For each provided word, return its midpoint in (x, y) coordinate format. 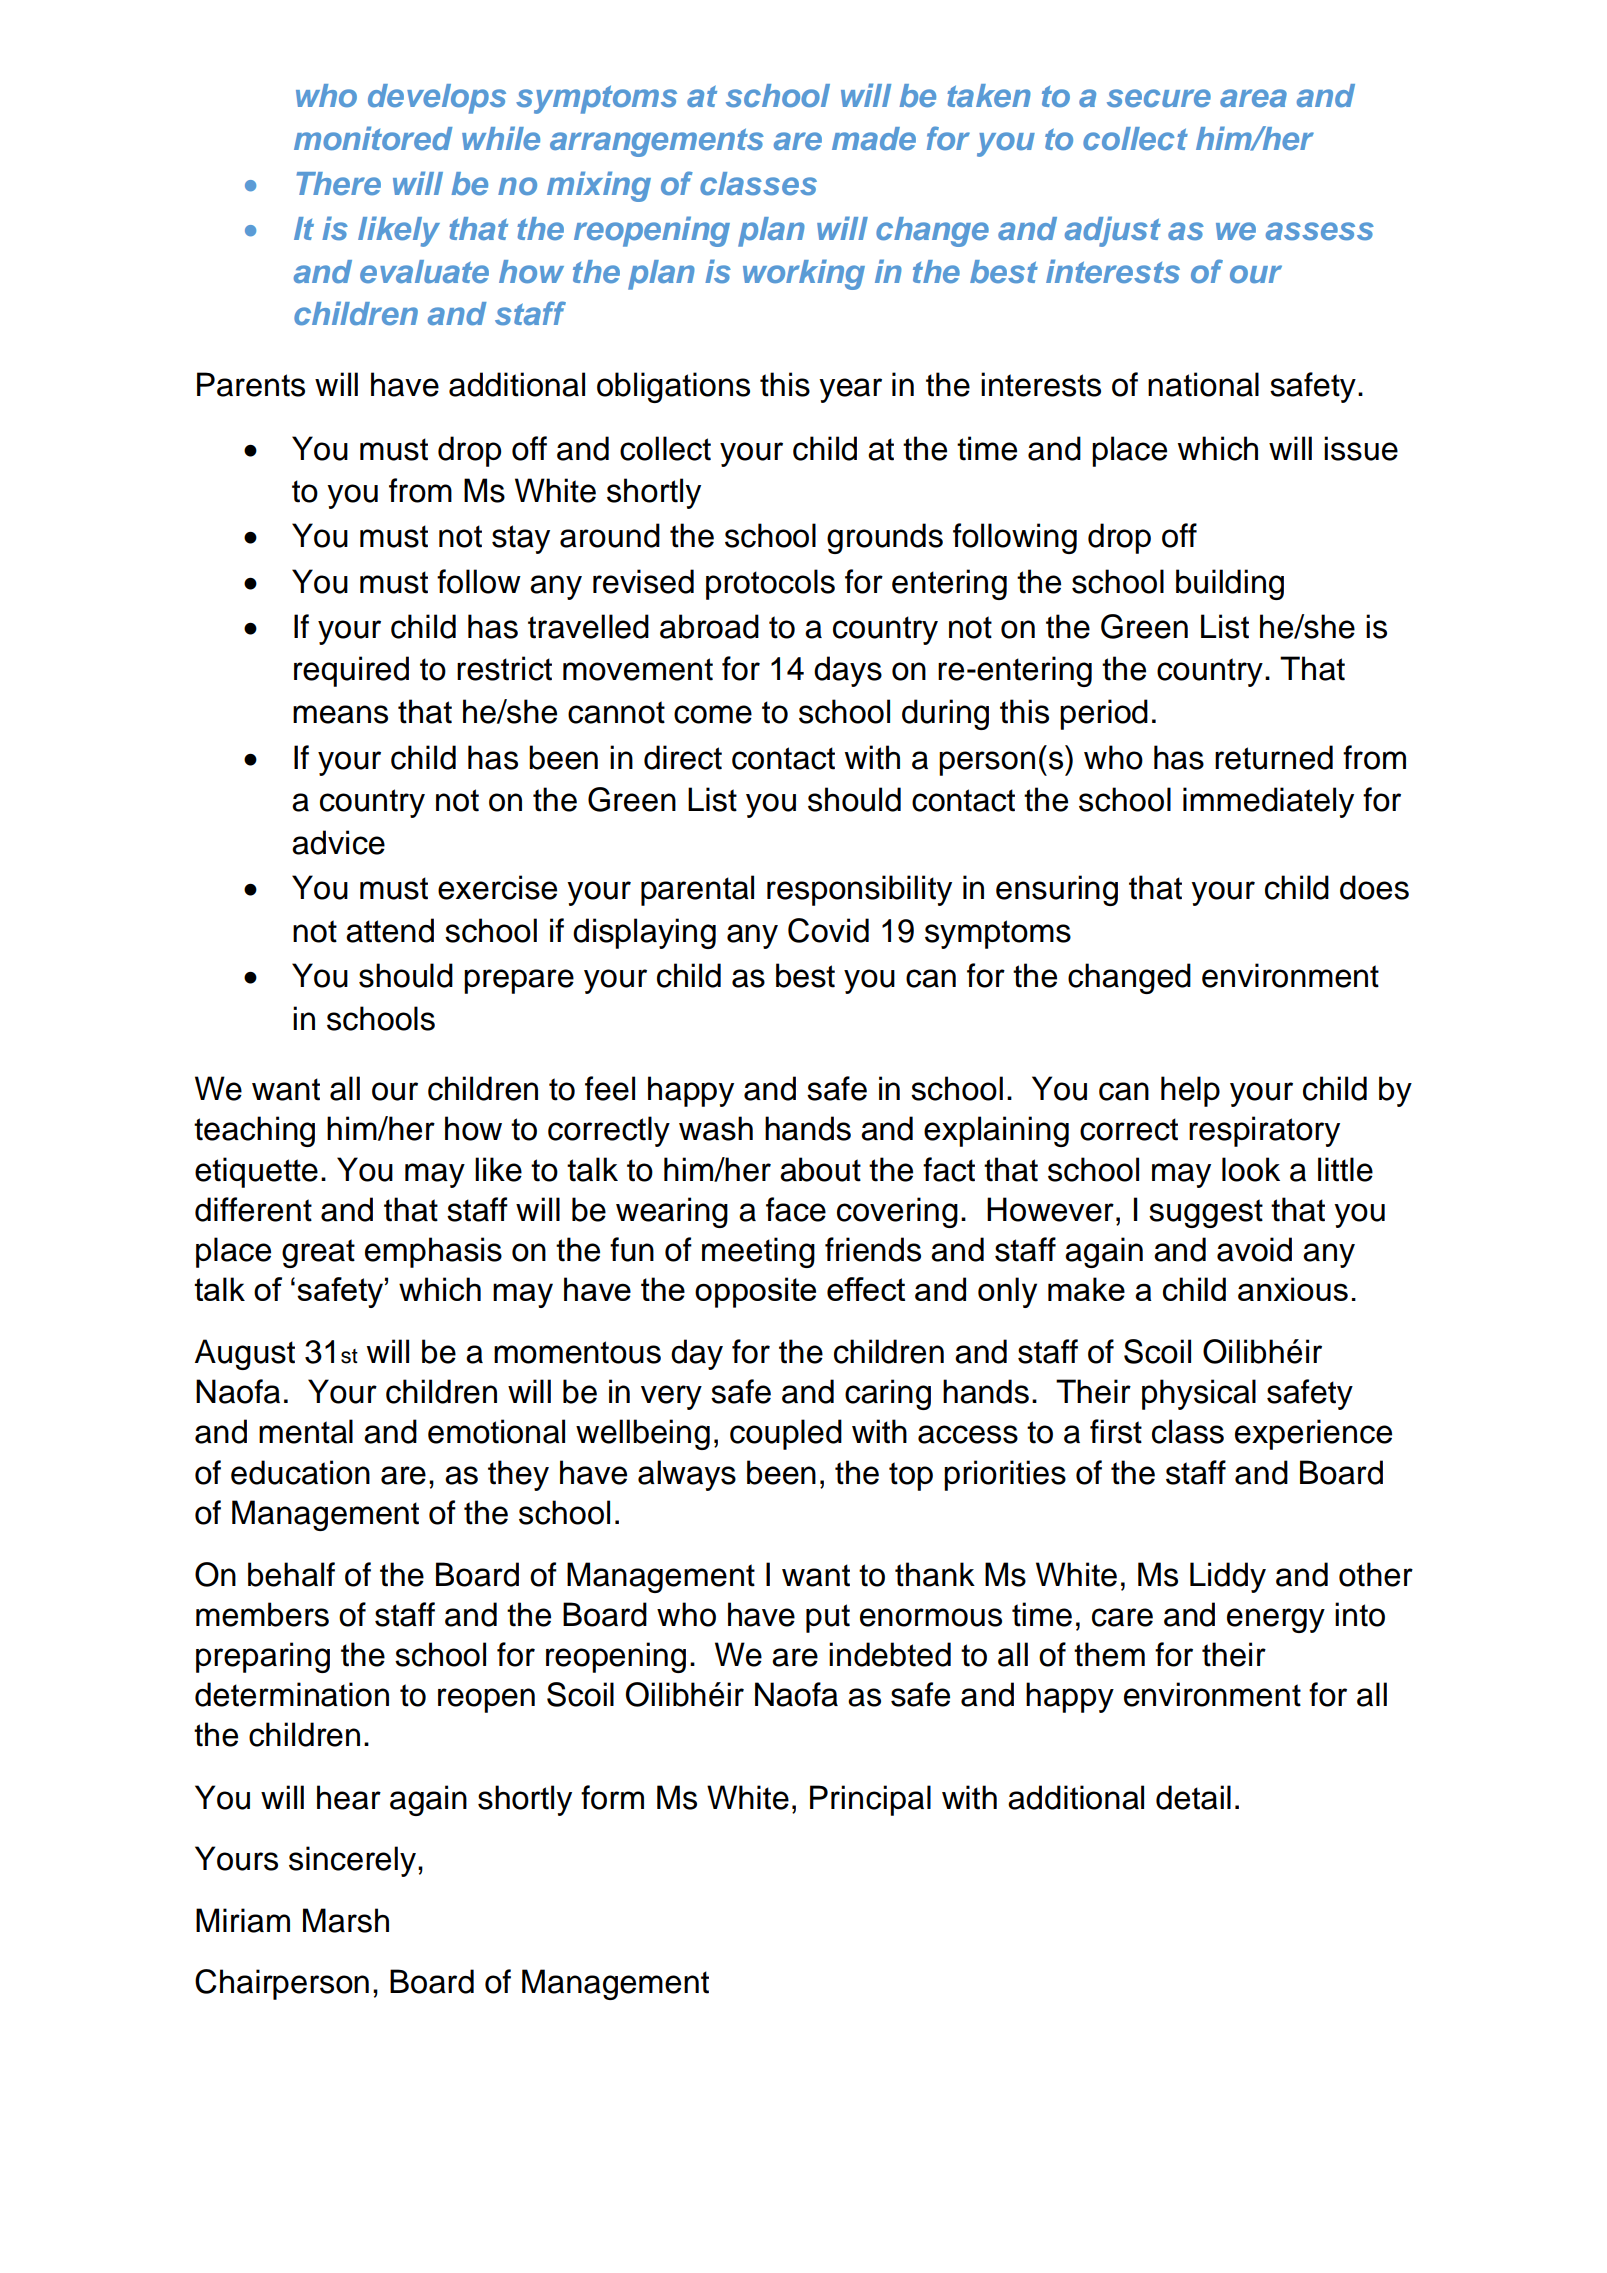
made (874, 138)
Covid (828, 930)
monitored (373, 138)
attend (390, 930)
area (1253, 98)
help (1190, 1091)
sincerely (352, 1861)
